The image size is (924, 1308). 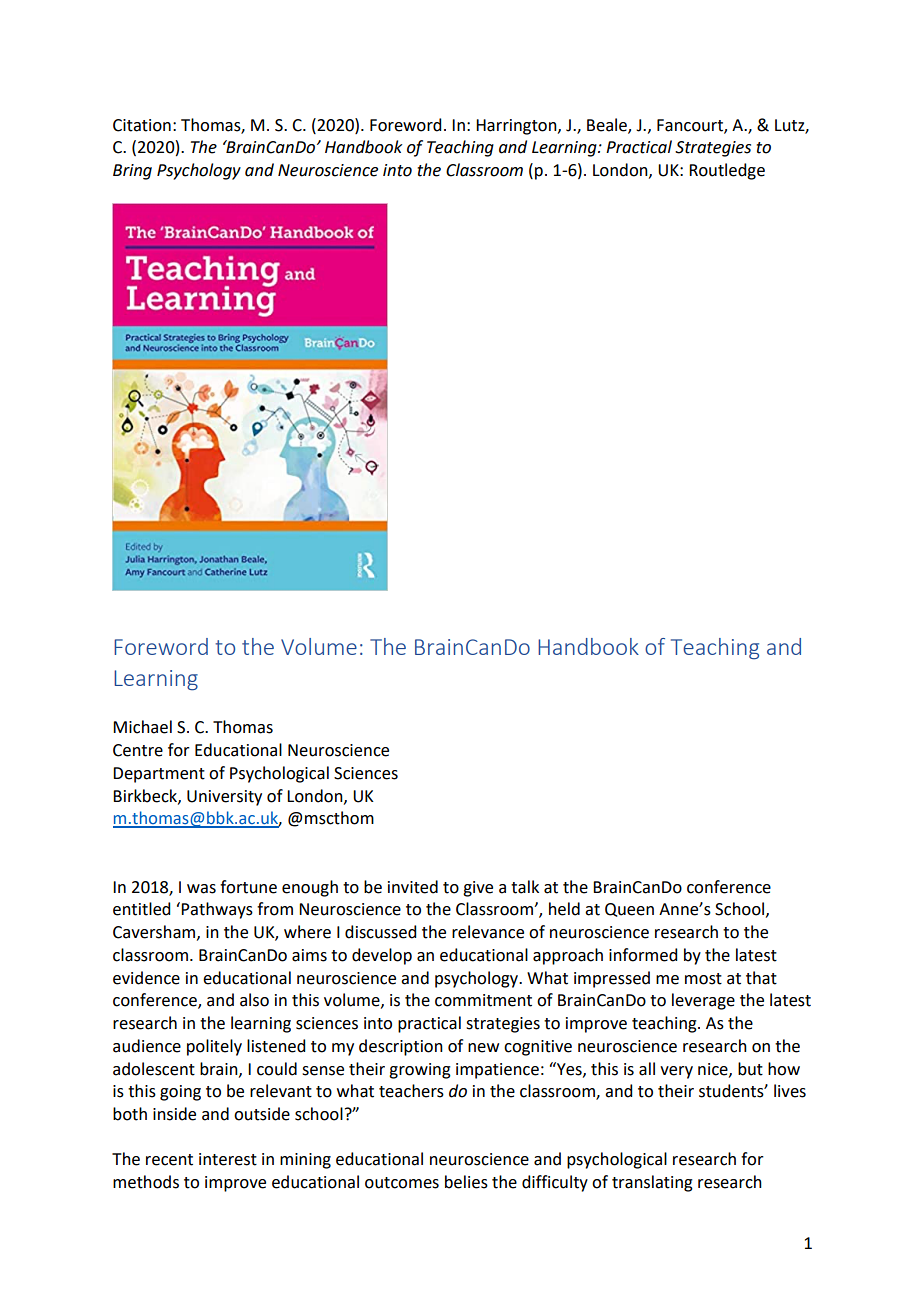 What do you see at coordinates (142, 125) in the screenshot?
I see `Citation` at bounding box center [142, 125].
